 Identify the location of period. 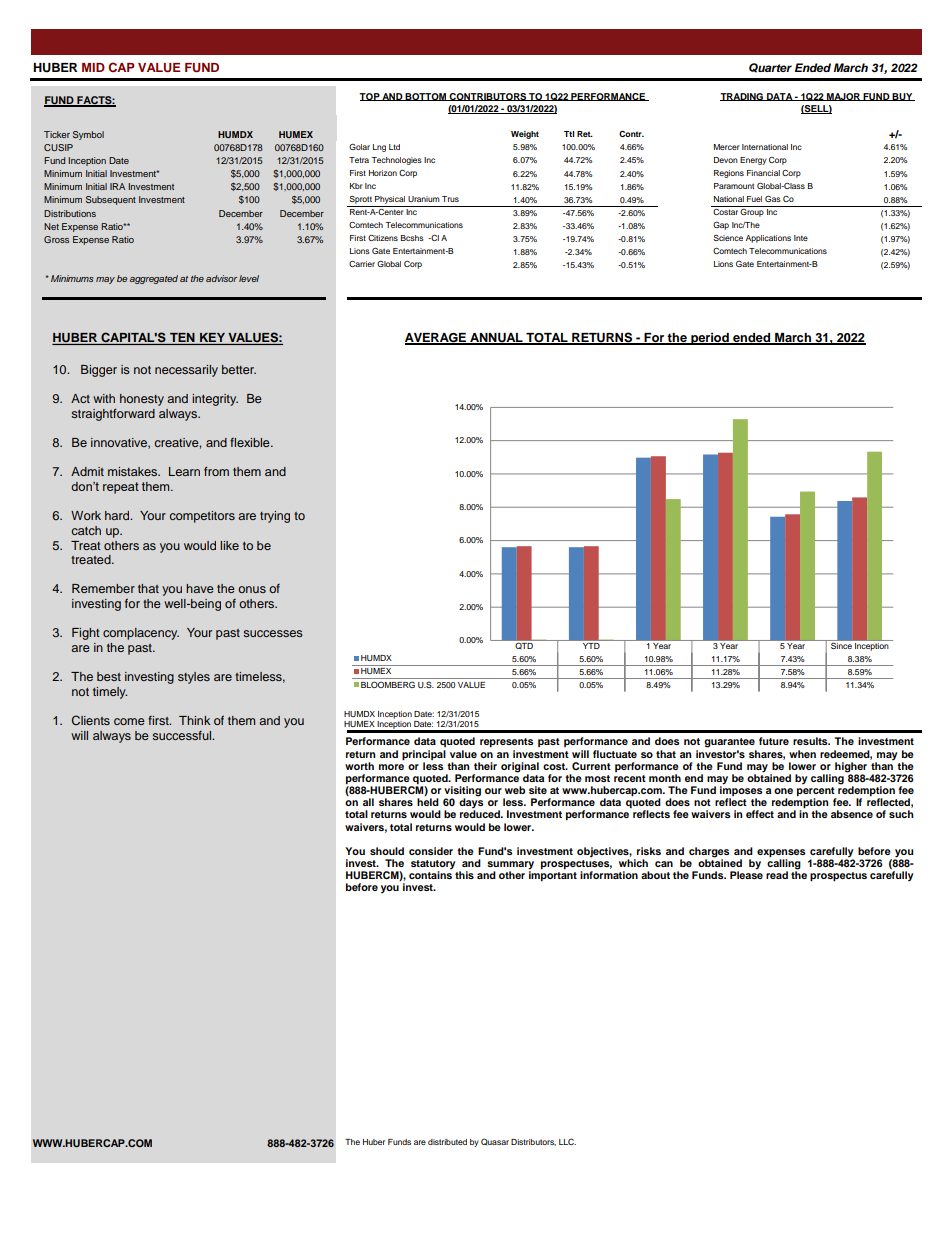
(710, 338).
